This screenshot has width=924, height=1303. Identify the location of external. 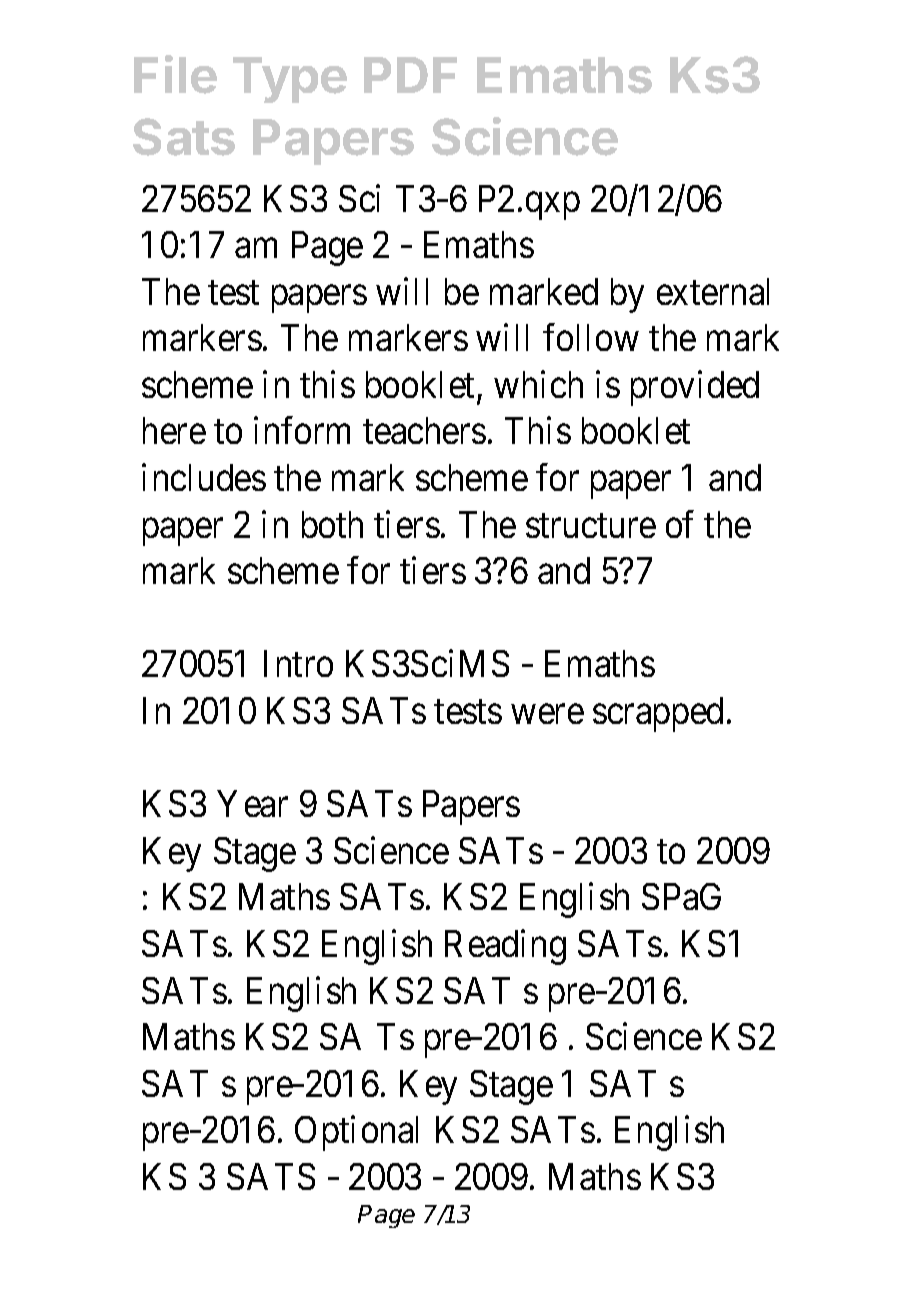
(713, 291).
